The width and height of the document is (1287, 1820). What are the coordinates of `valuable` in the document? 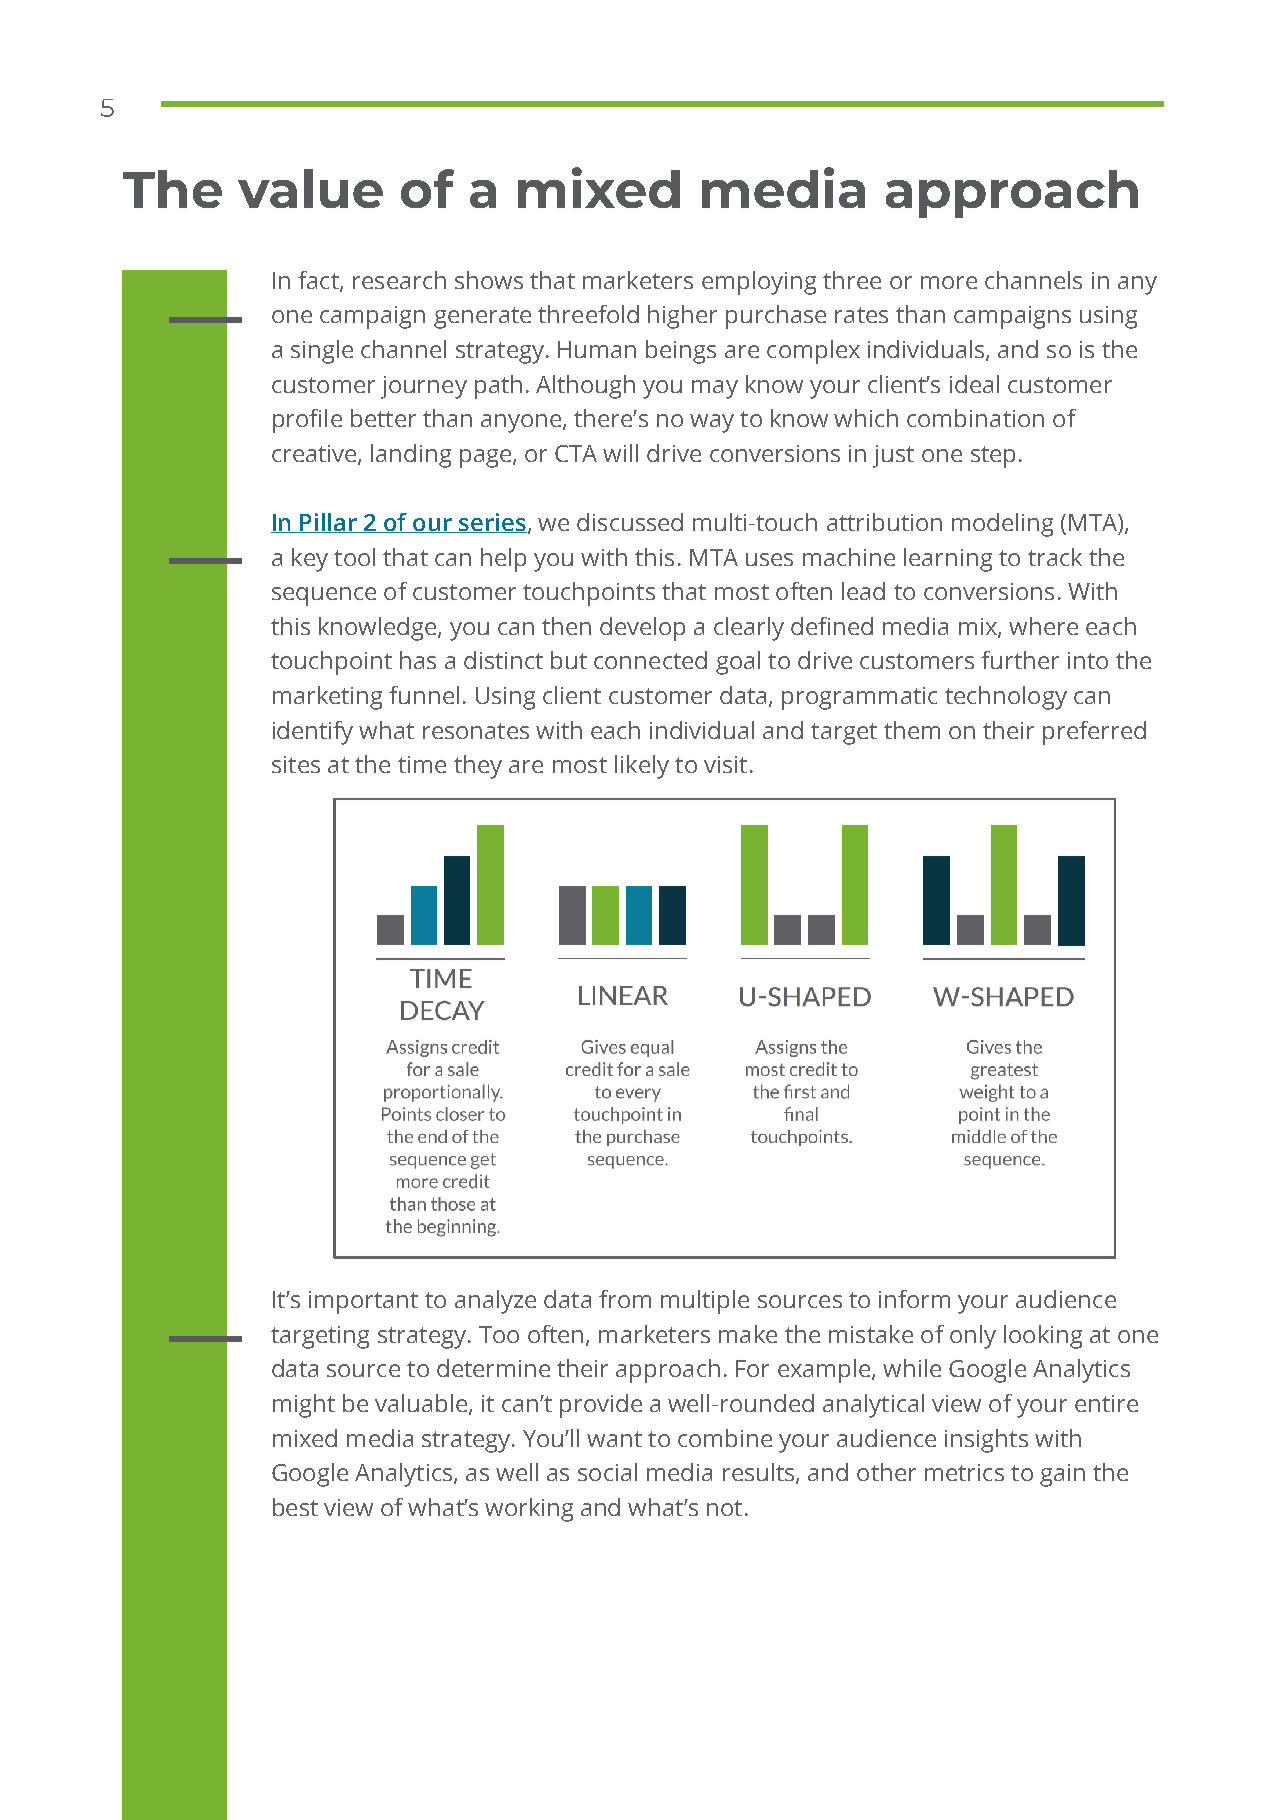 It's located at (421, 1403).
